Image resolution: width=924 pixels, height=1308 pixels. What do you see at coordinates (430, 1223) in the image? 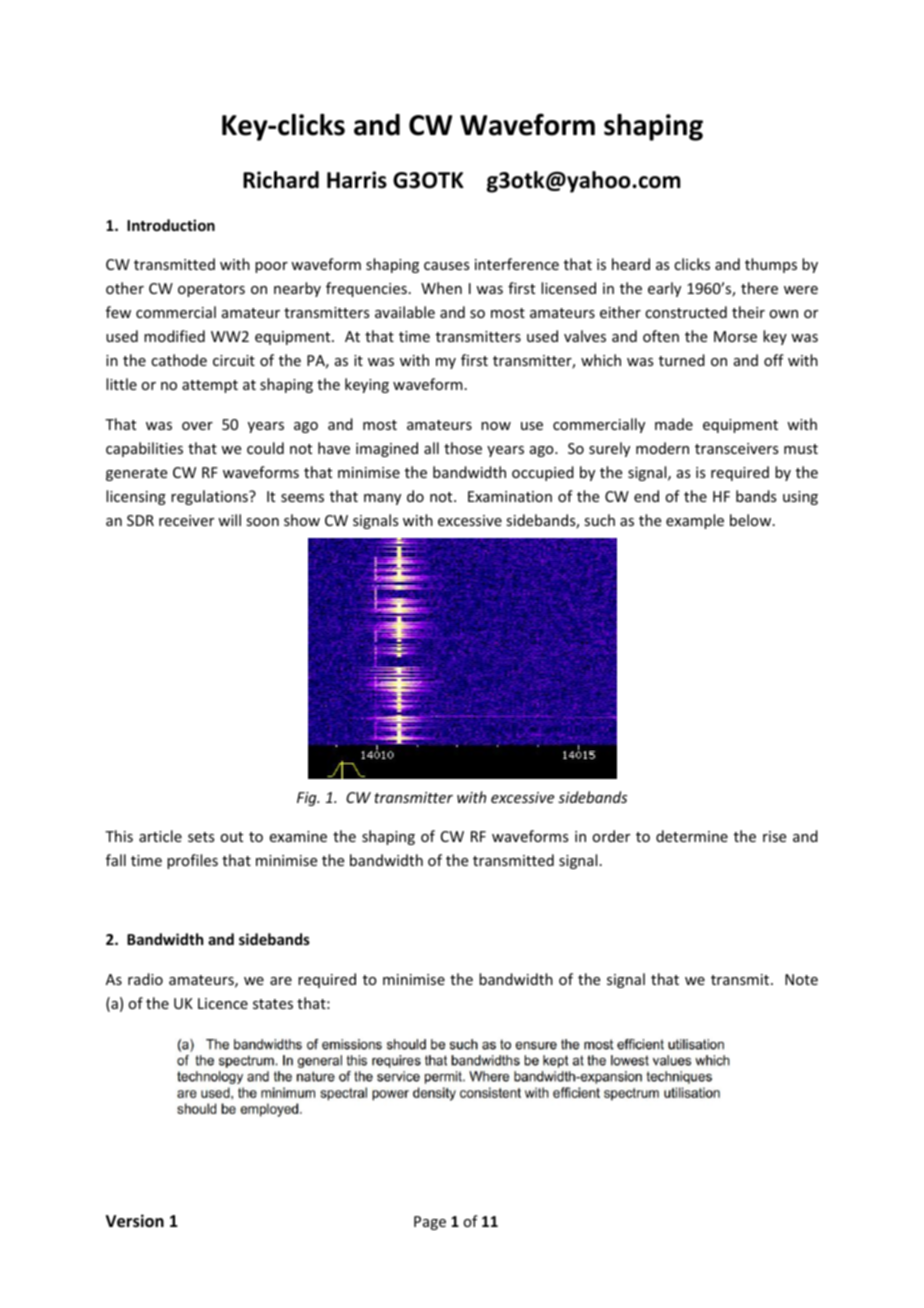
I see `Page` at bounding box center [430, 1223].
